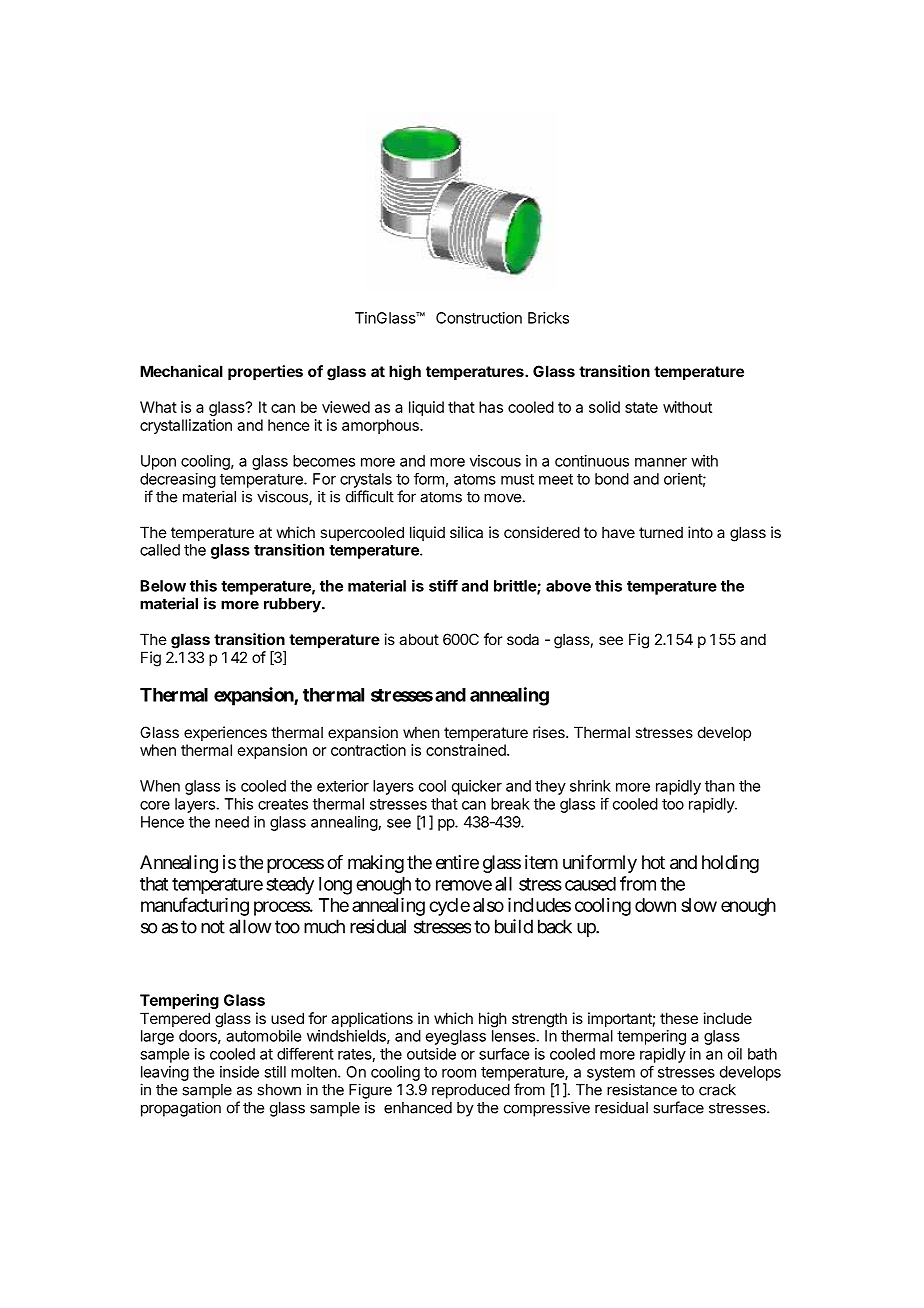 This document has width=924, height=1308. What do you see at coordinates (510, 804) in the document?
I see `break` at bounding box center [510, 804].
